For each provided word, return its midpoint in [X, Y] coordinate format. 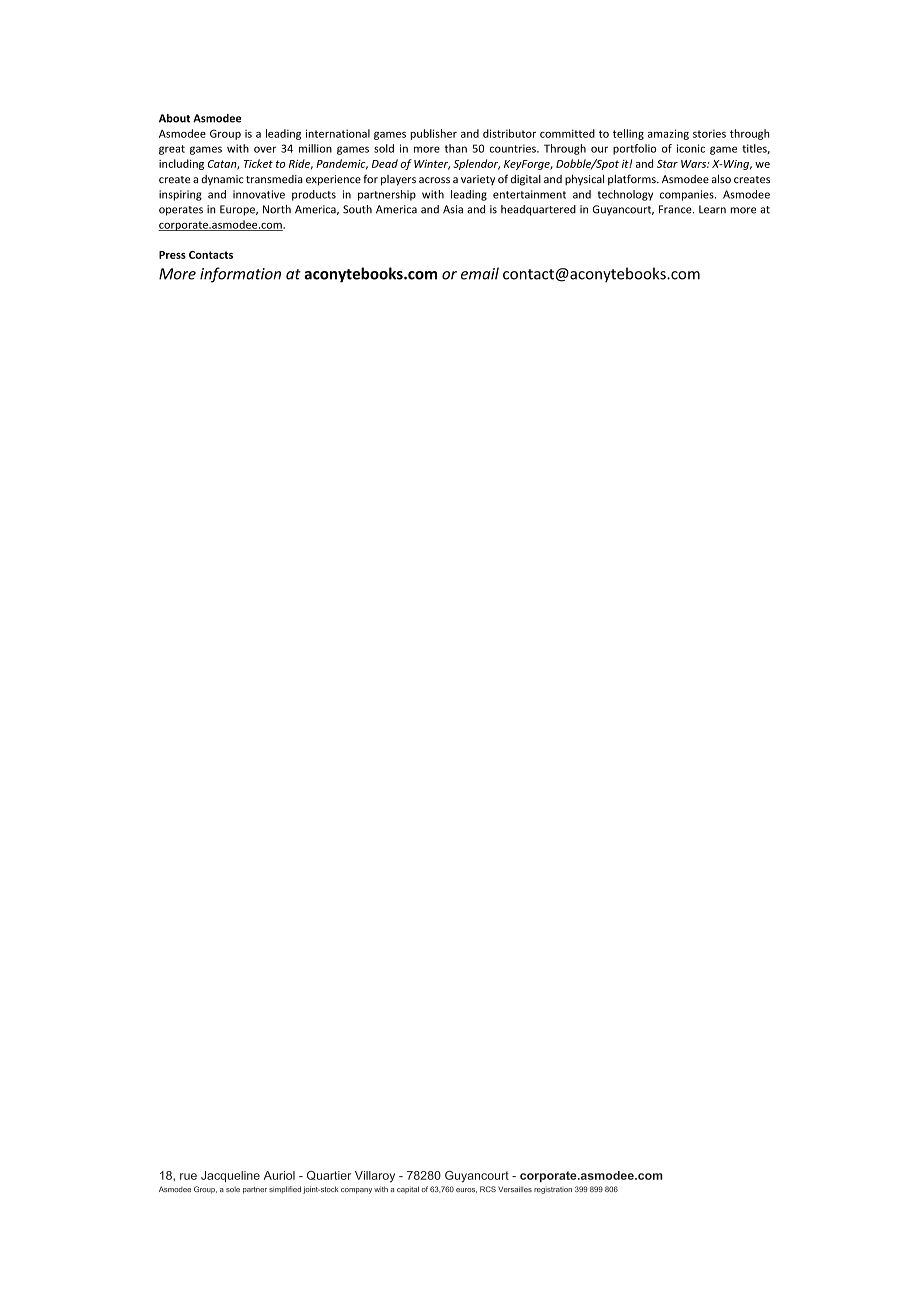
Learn [712, 209]
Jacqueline [230, 1176]
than [456, 148]
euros [466, 1190]
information [240, 275]
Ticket [258, 163]
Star [667, 164]
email [480, 273]
